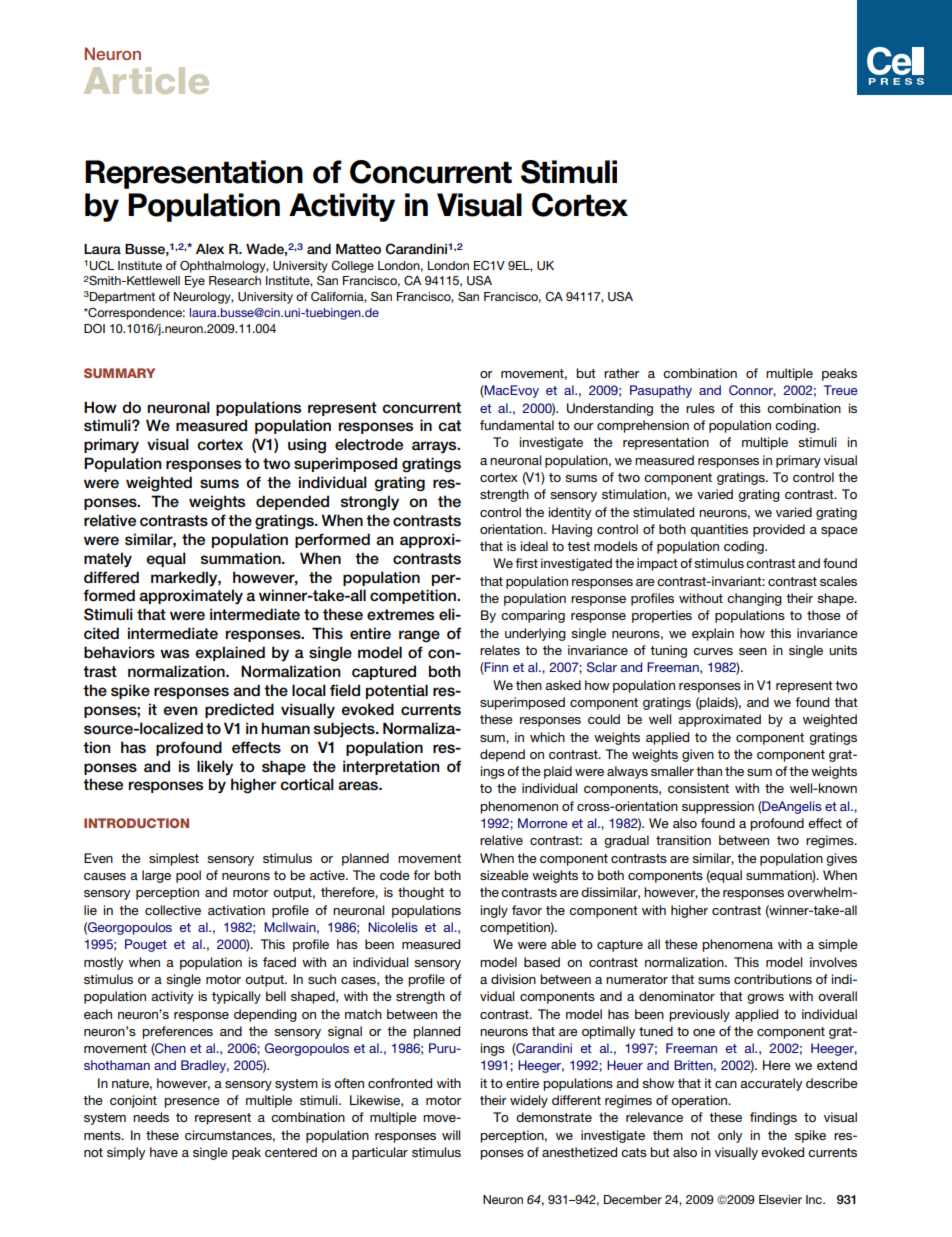 The width and height of the document is (952, 1237). What do you see at coordinates (215, 767) in the document?
I see `likely` at bounding box center [215, 767].
